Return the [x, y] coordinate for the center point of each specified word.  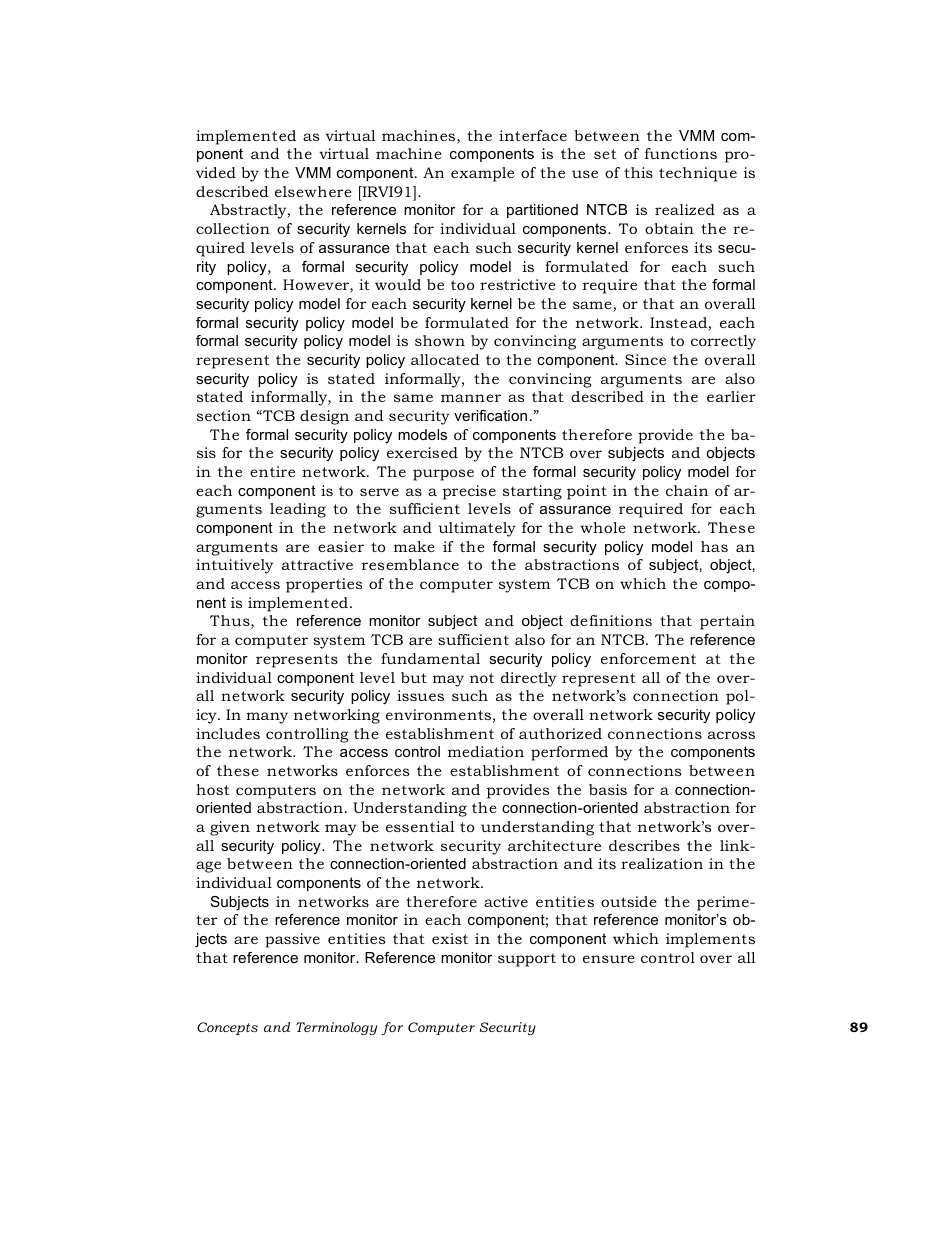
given [230, 828]
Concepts [227, 1028]
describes [644, 845]
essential [420, 826]
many [267, 718]
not [482, 678]
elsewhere [313, 191]
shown [440, 340]
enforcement [648, 658]
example [482, 174]
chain [687, 490]
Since [645, 359]
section [224, 415]
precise [469, 492]
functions [681, 153]
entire [272, 471]
